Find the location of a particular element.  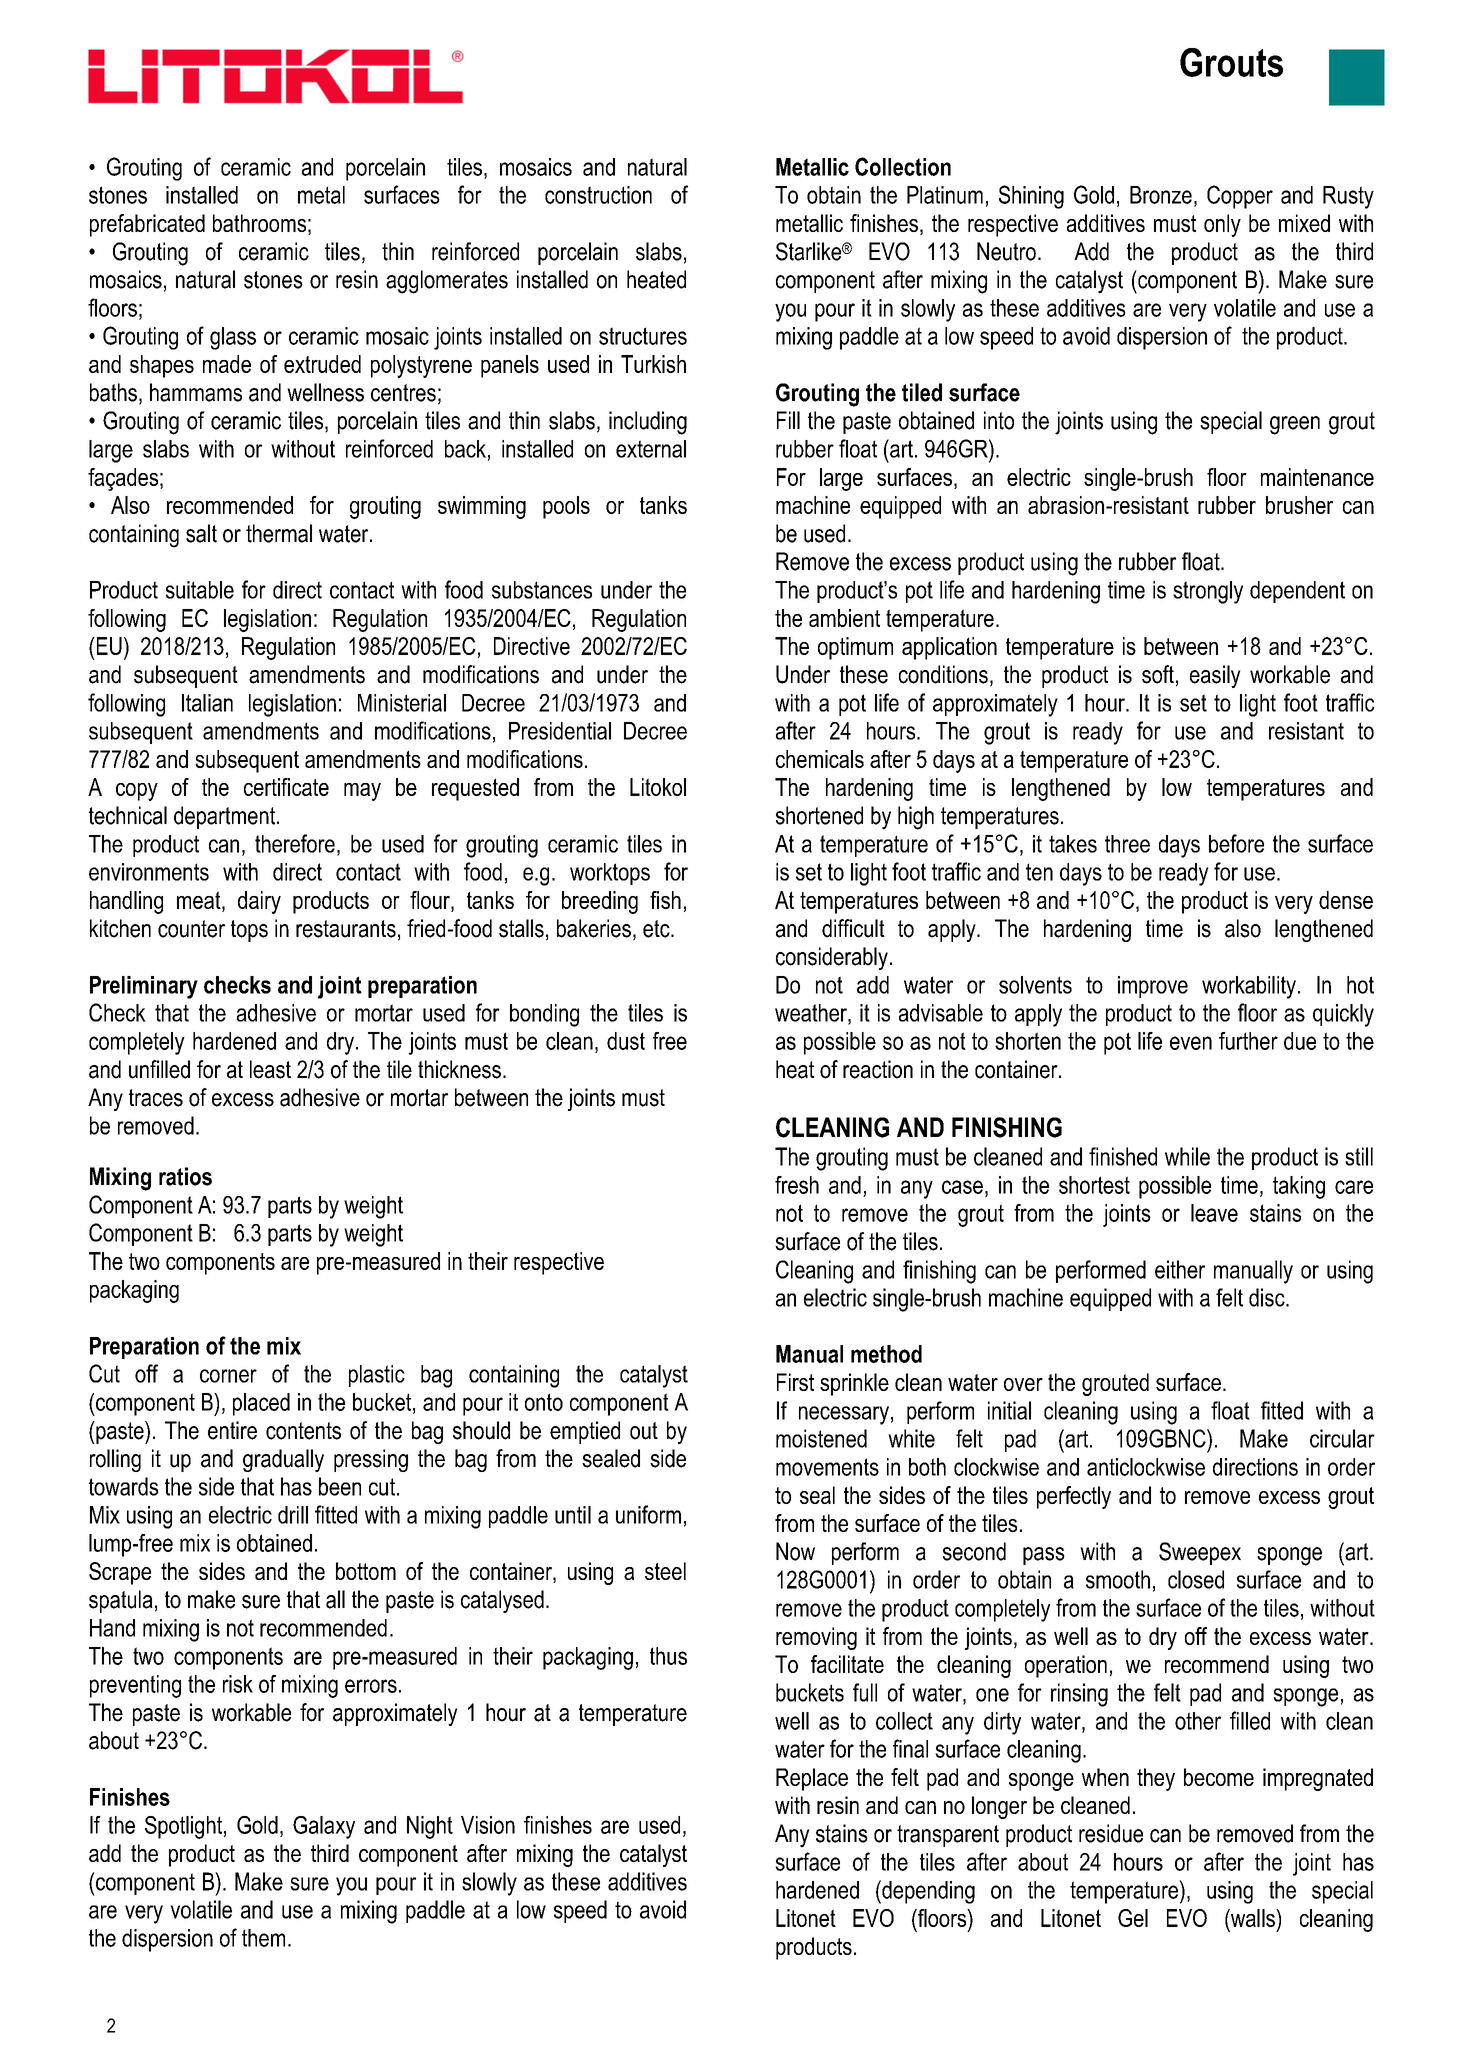

construction is located at coordinates (598, 195).
